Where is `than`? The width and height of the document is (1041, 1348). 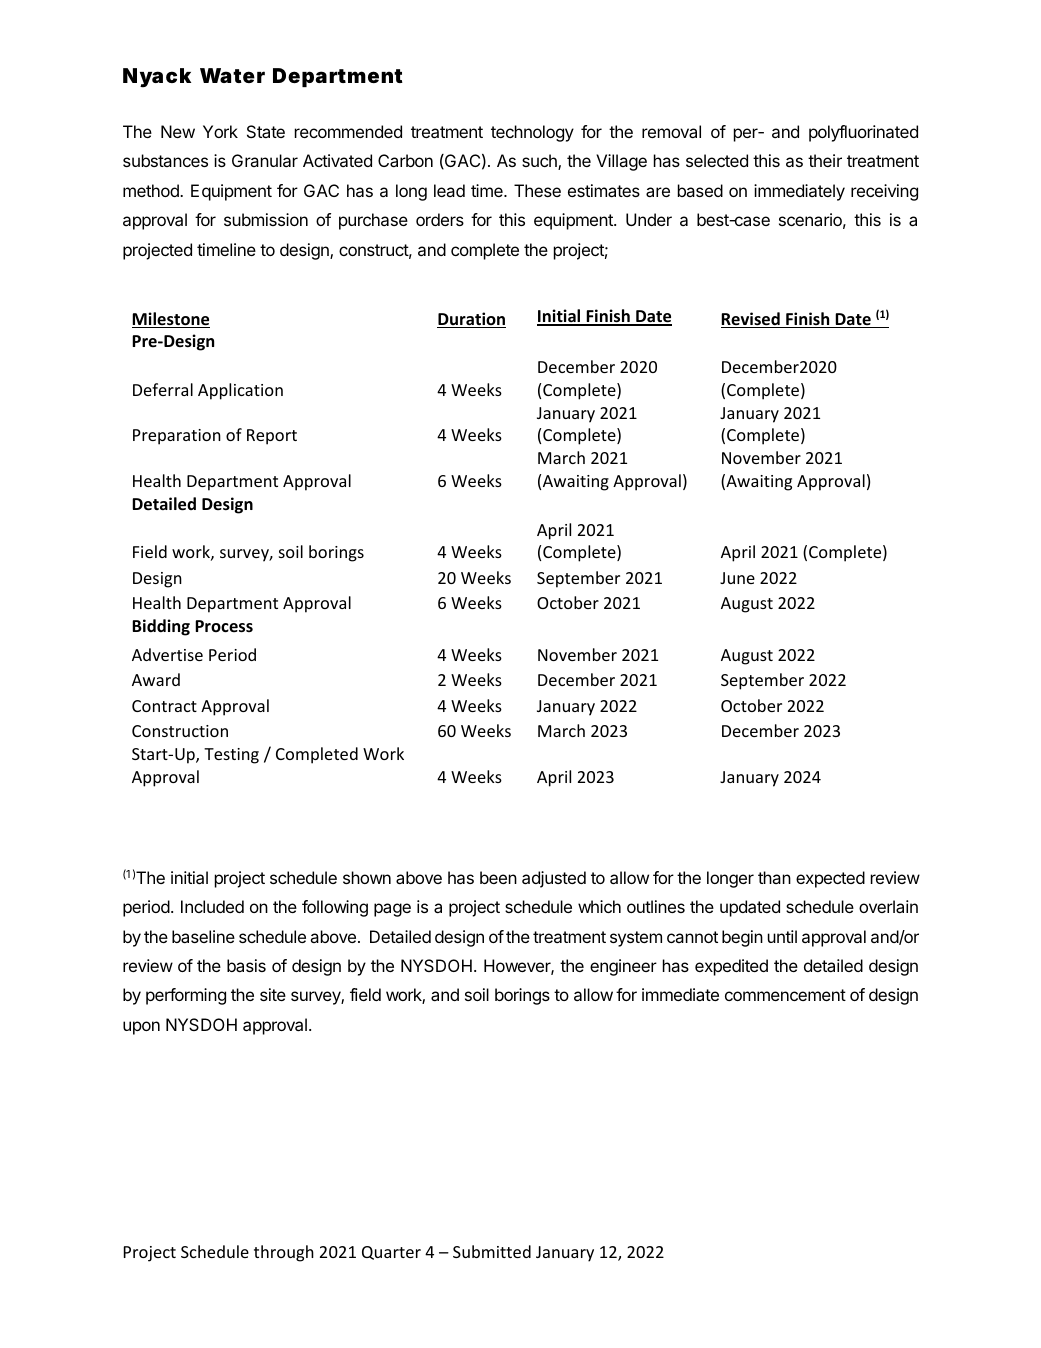 than is located at coordinates (774, 877).
